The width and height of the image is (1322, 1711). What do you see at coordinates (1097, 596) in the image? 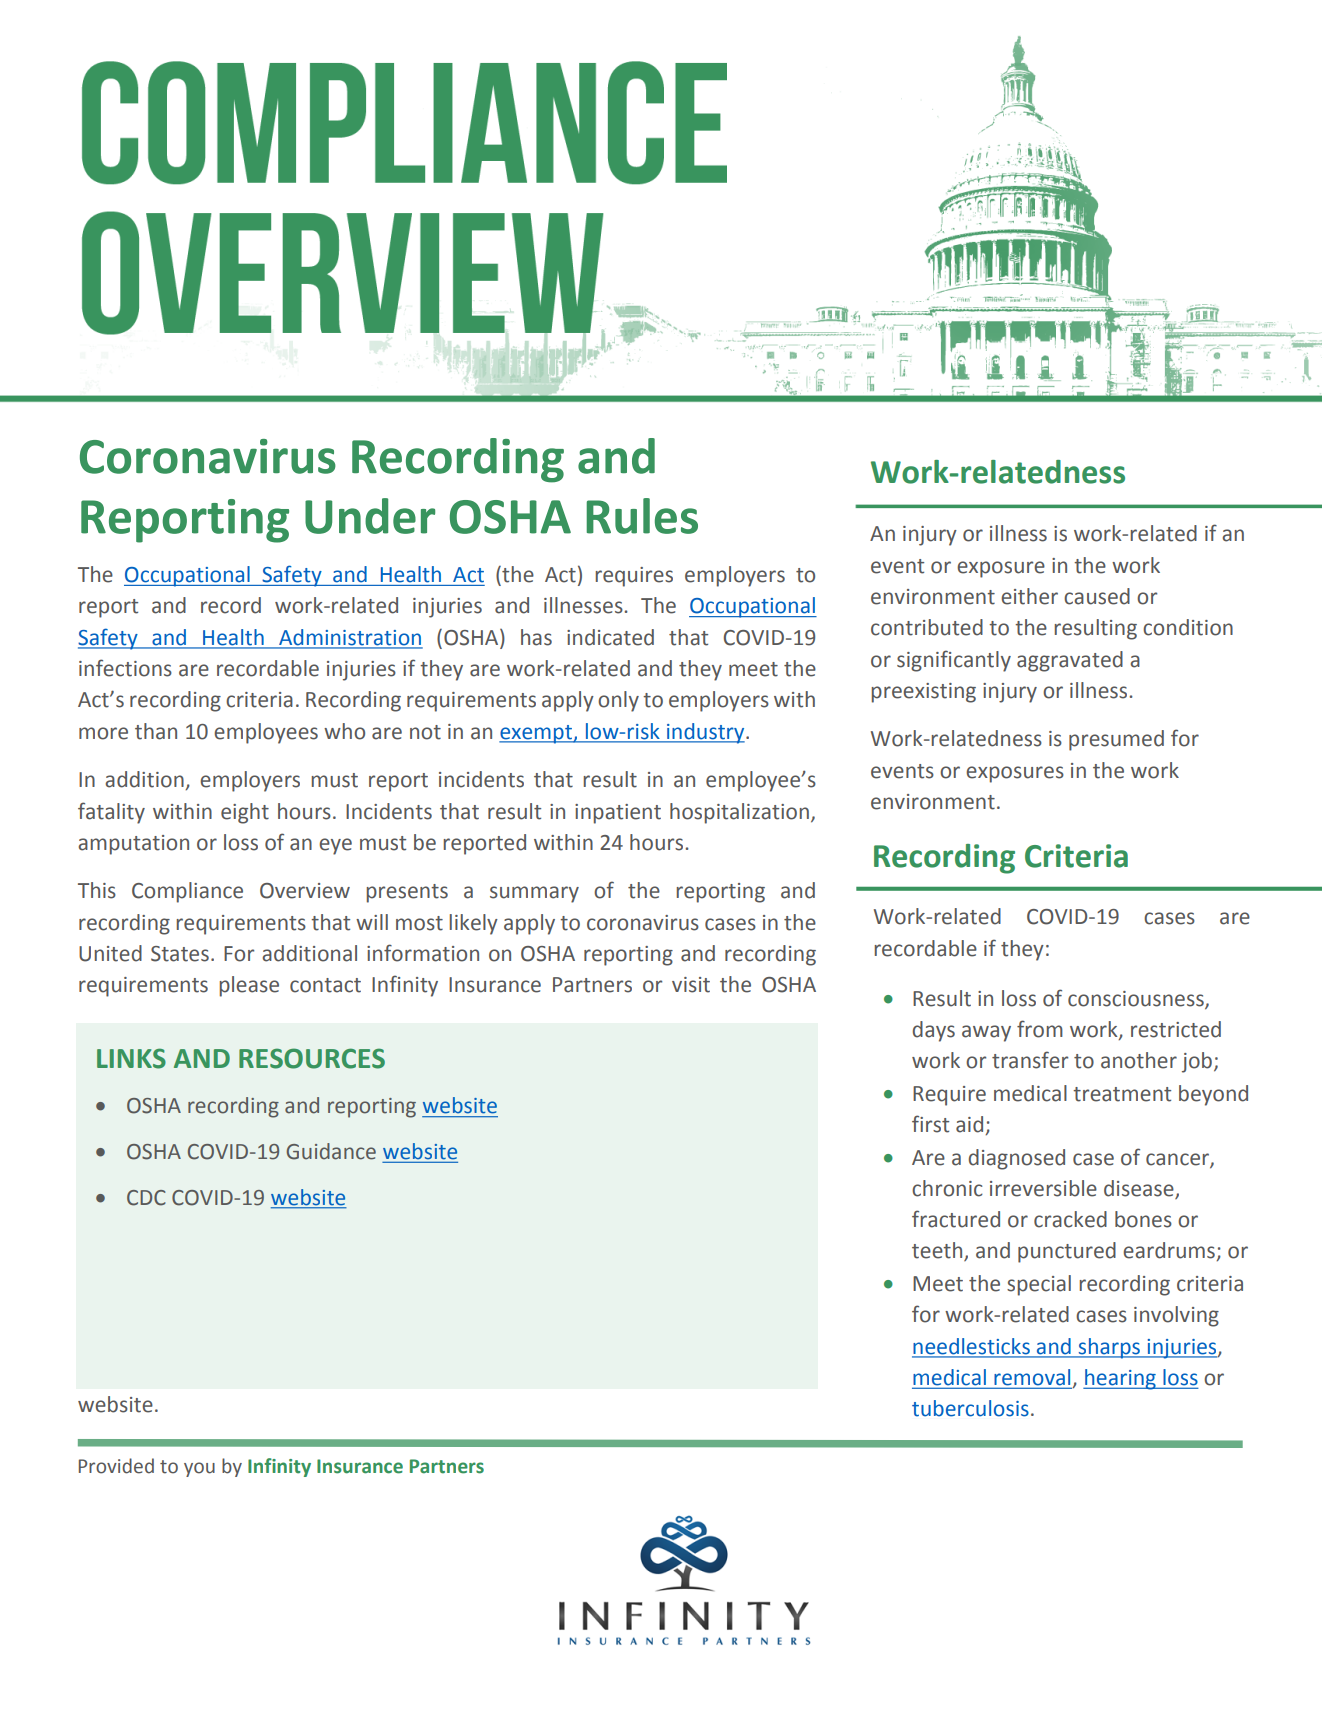
I see `caused` at bounding box center [1097, 596].
